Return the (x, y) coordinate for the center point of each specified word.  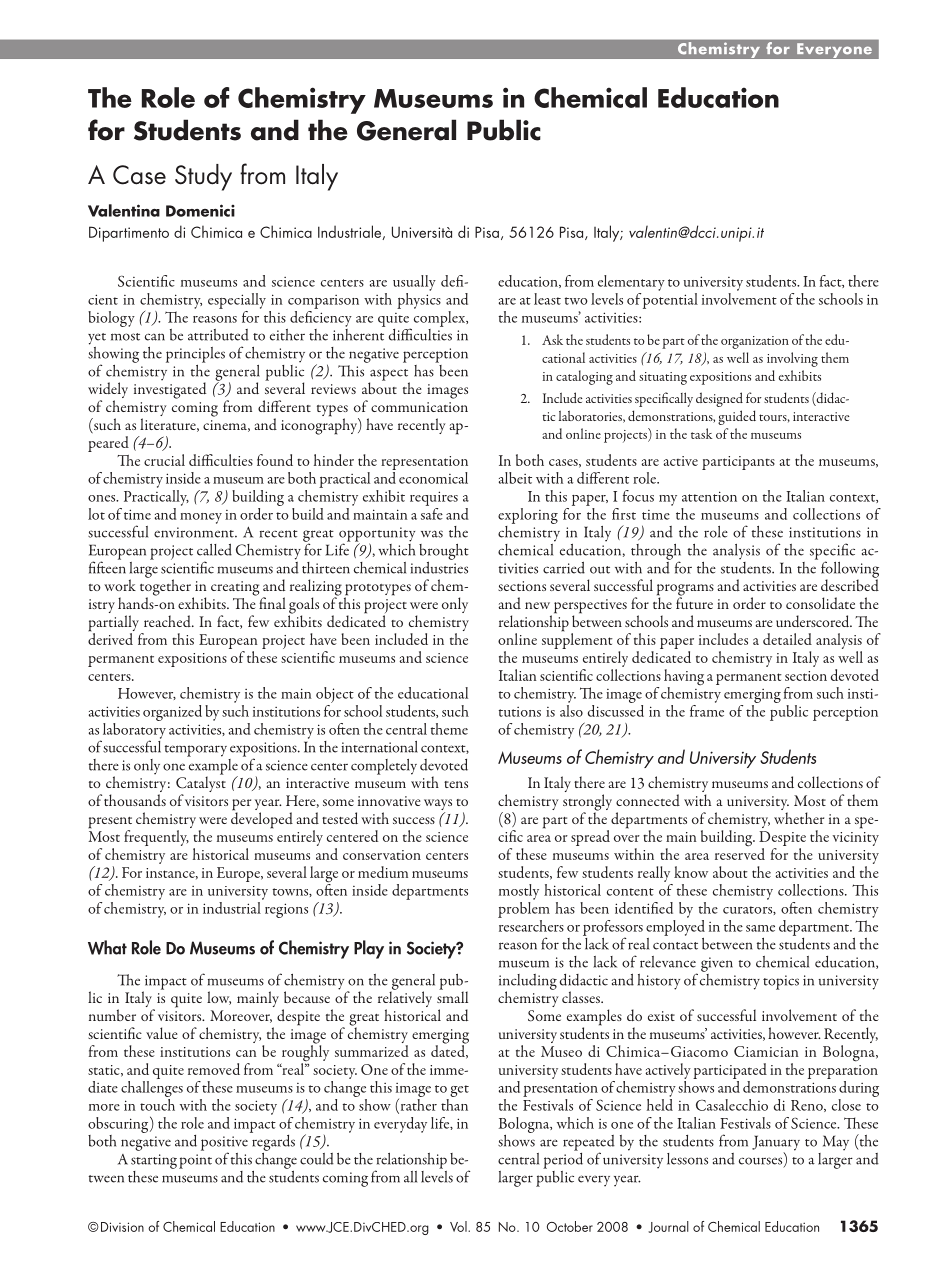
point (195, 1161)
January (776, 1144)
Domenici (200, 210)
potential (670, 299)
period (563, 1159)
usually (414, 283)
